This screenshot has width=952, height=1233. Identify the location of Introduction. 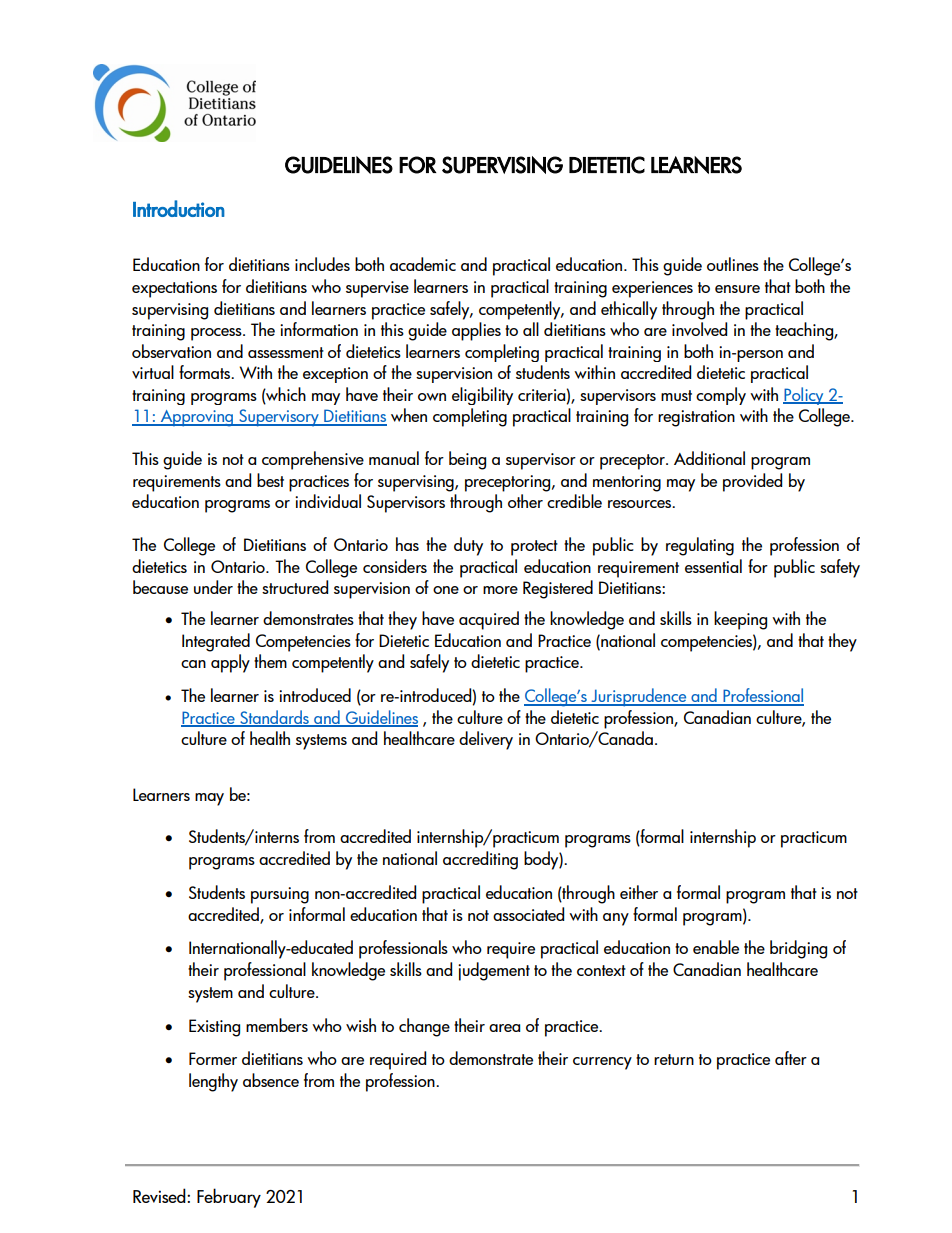
(179, 208).
